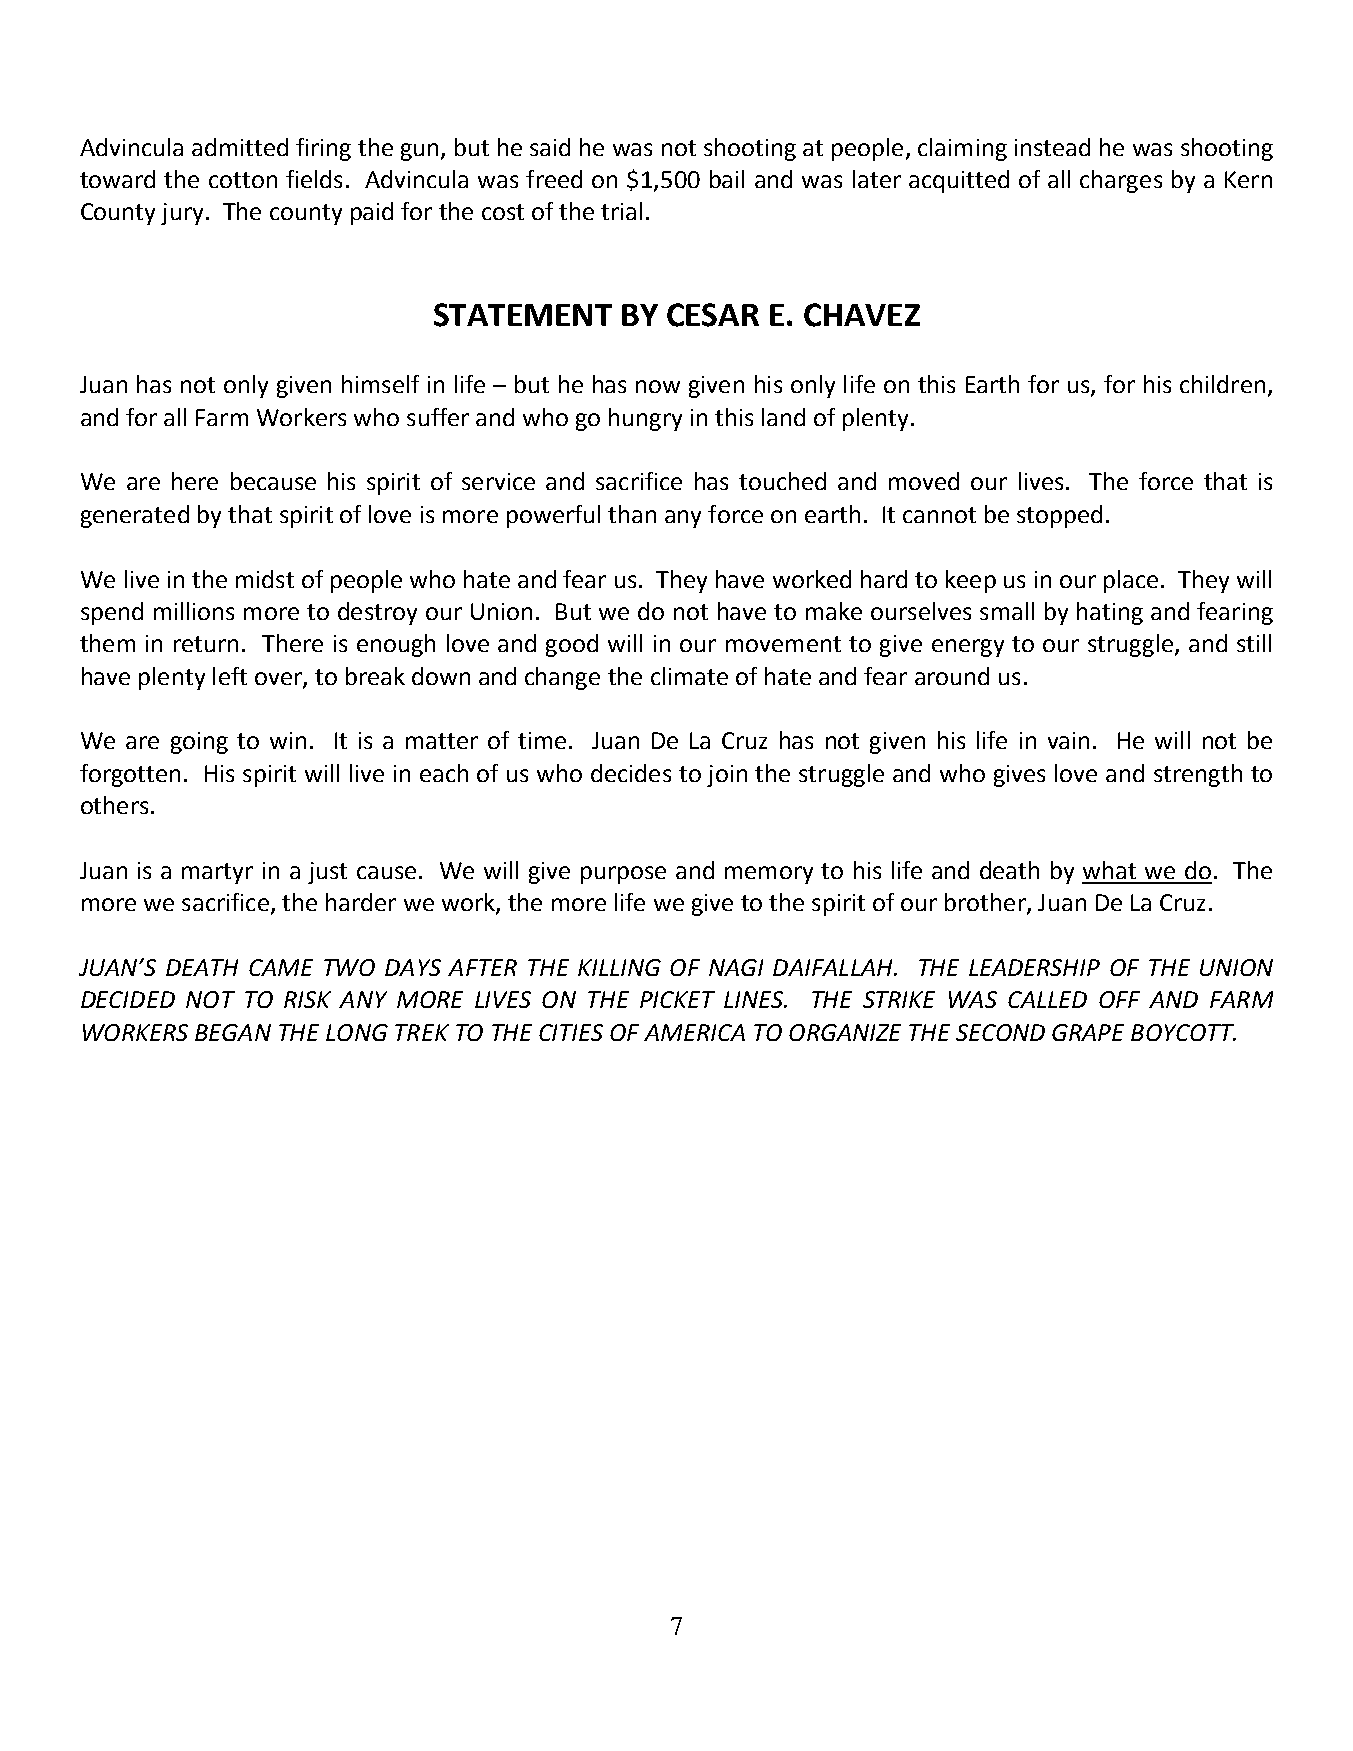  I want to click on charges, so click(1121, 181).
